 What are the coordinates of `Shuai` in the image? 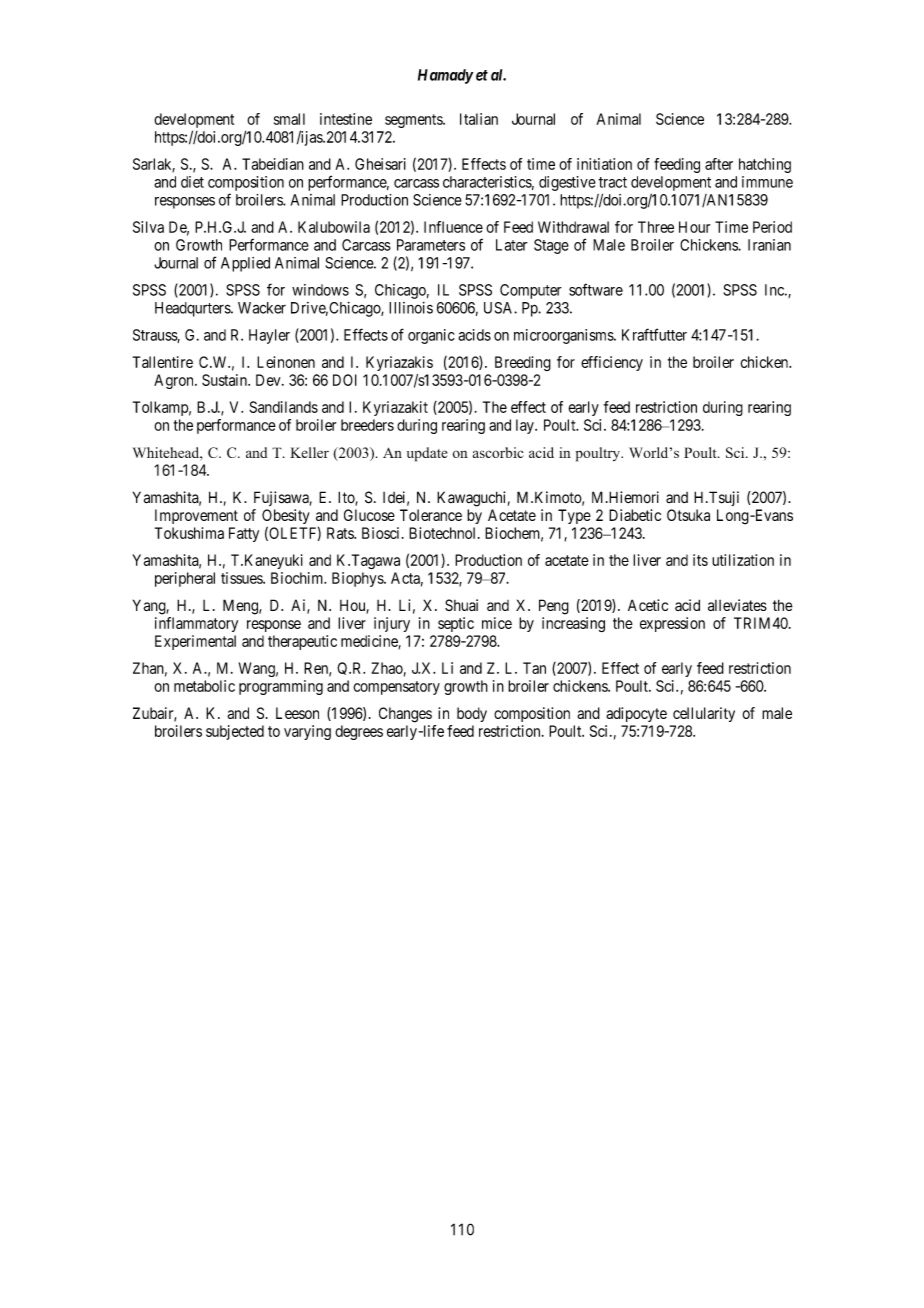 It's located at (461, 605).
